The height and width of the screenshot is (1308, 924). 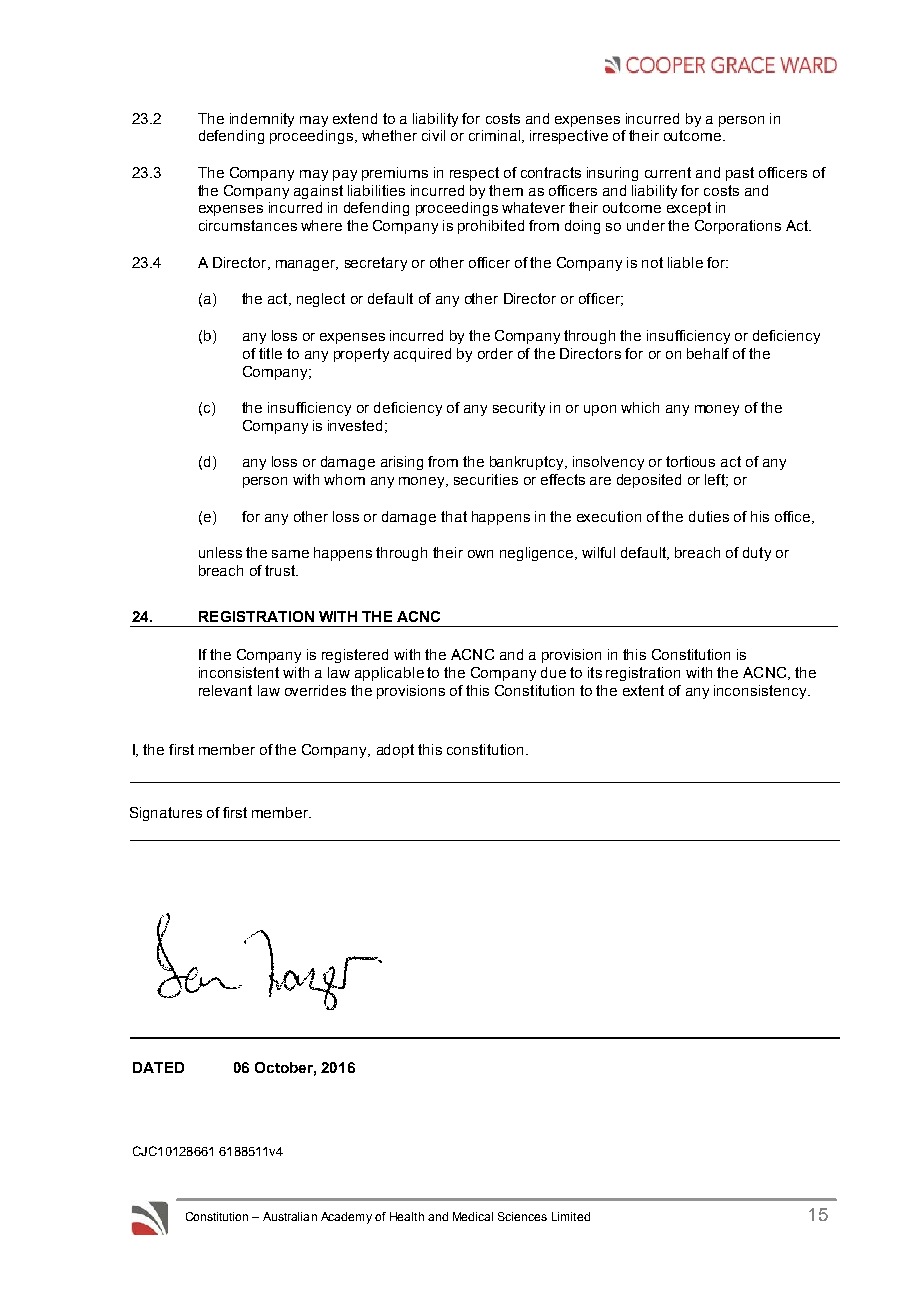 What do you see at coordinates (668, 172) in the screenshot?
I see `current` at bounding box center [668, 172].
